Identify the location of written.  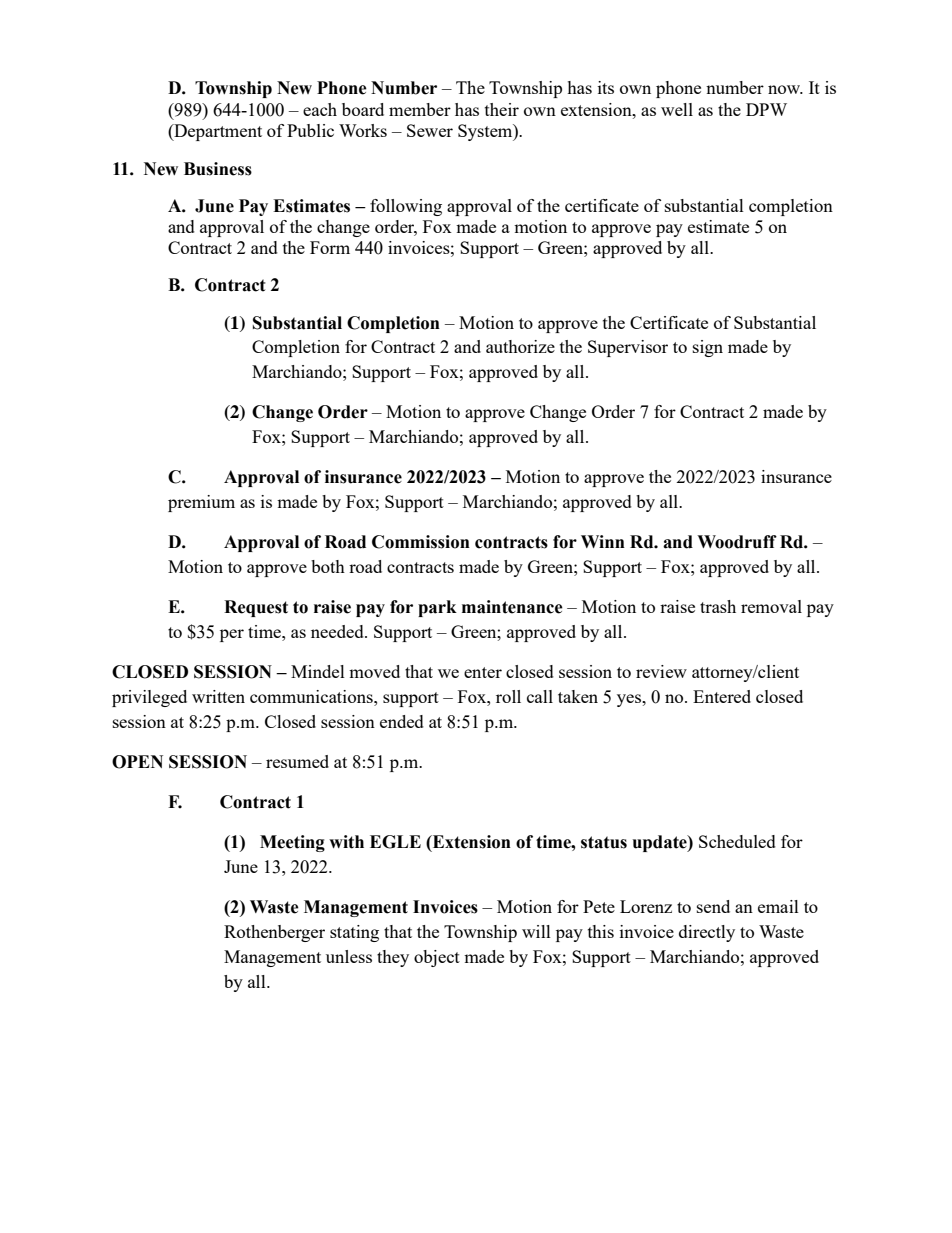
(218, 696).
